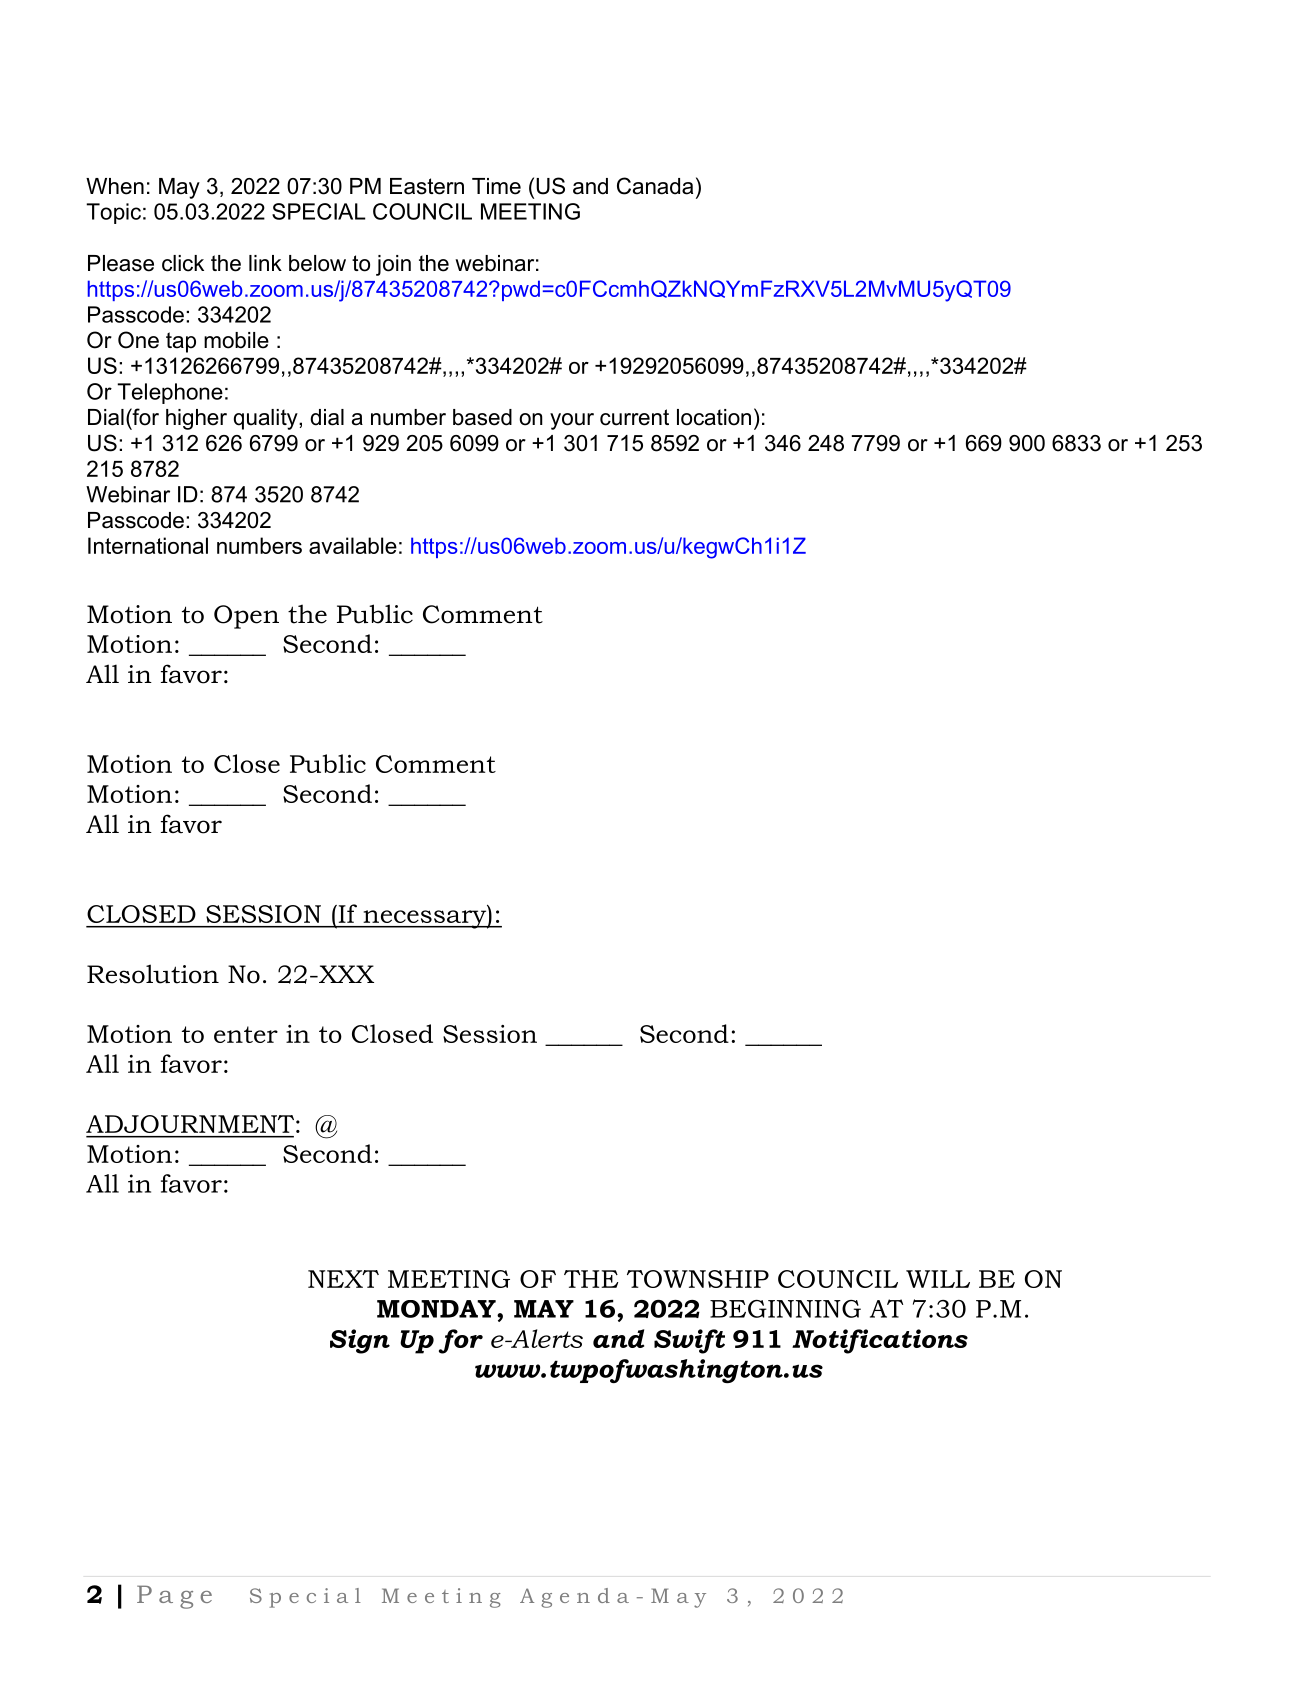 The width and height of the document is (1303, 1686). Describe the element at coordinates (174, 1597) in the document. I see `Page` at that location.
